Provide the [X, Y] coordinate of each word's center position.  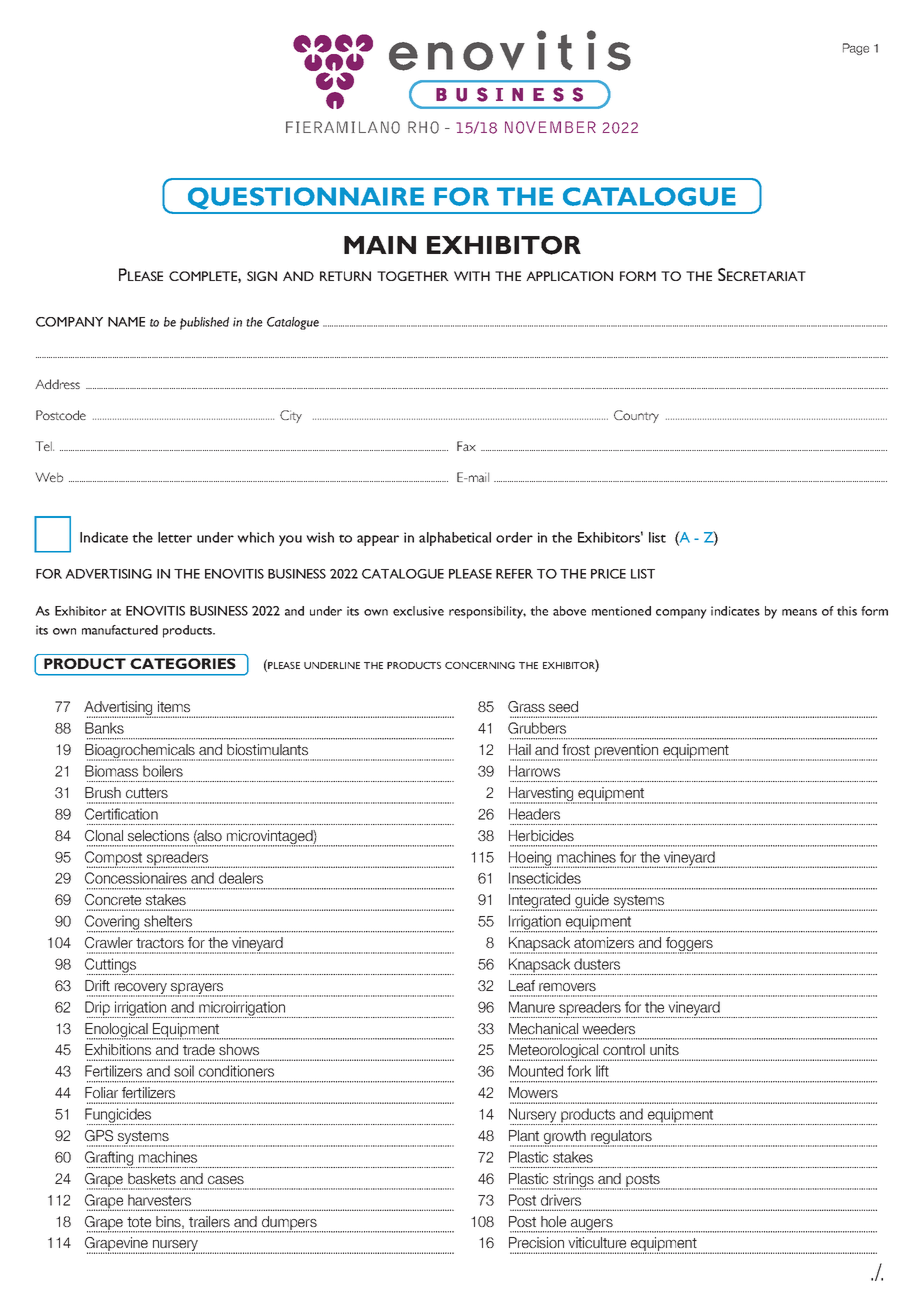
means [799, 612]
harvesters [159, 1200]
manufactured [120, 630]
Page [856, 49]
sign [262, 276]
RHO [423, 127]
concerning [480, 665]
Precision [536, 1242]
